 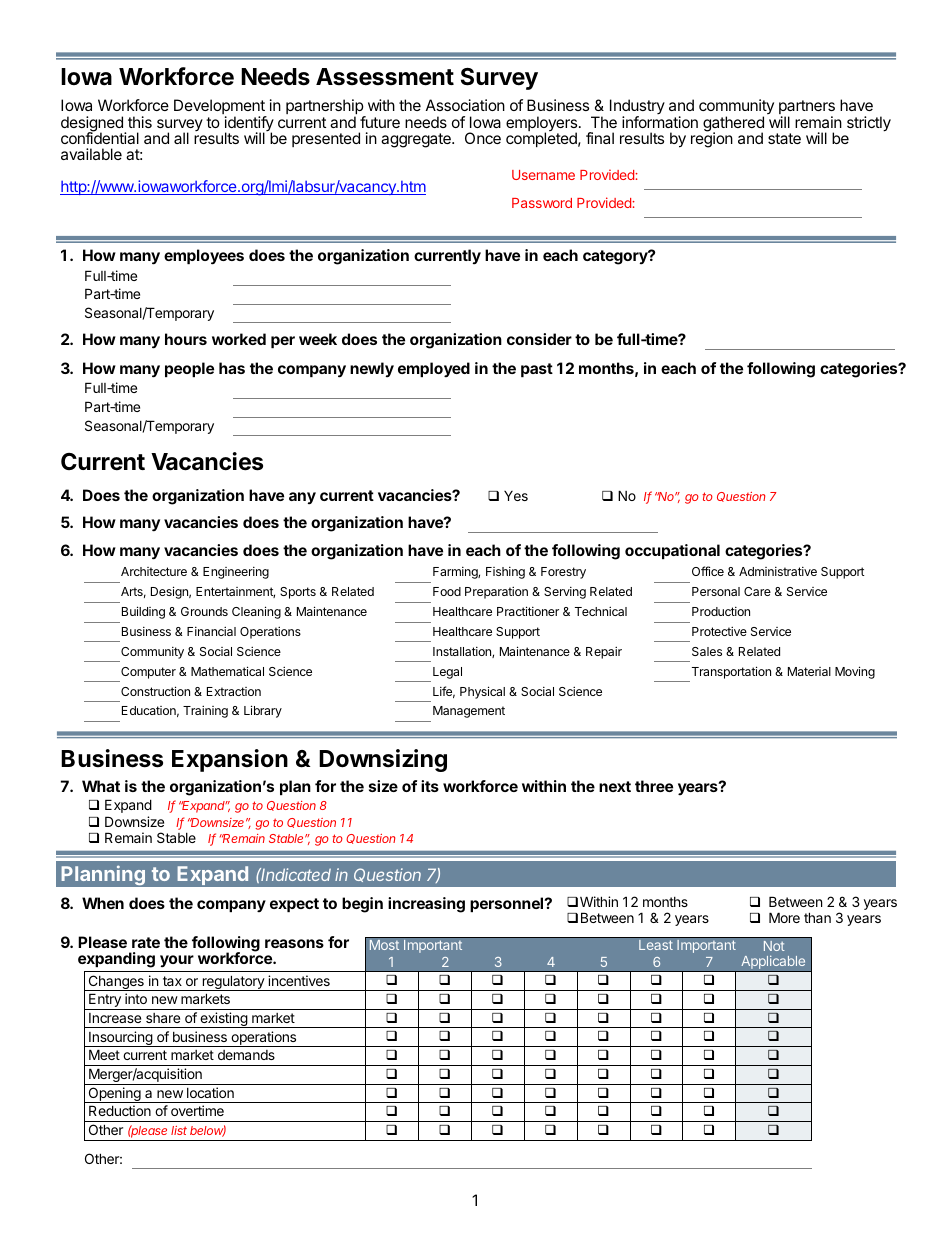 What do you see at coordinates (496, 592) in the image?
I see `Preparation` at bounding box center [496, 592].
